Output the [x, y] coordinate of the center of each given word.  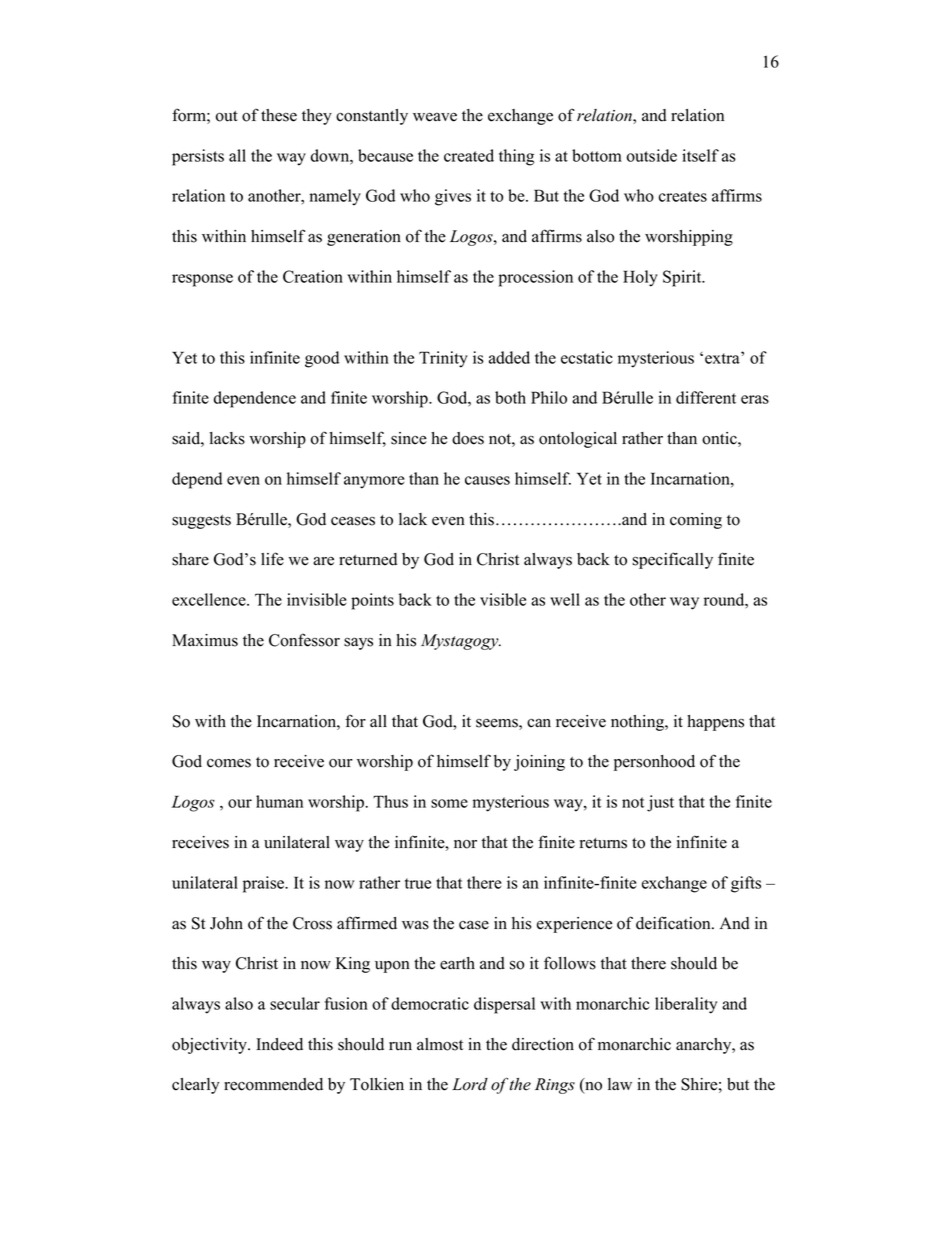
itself [700, 155]
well [565, 599]
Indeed [279, 1044]
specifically [672, 560]
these [279, 115]
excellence [210, 599]
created [469, 155]
